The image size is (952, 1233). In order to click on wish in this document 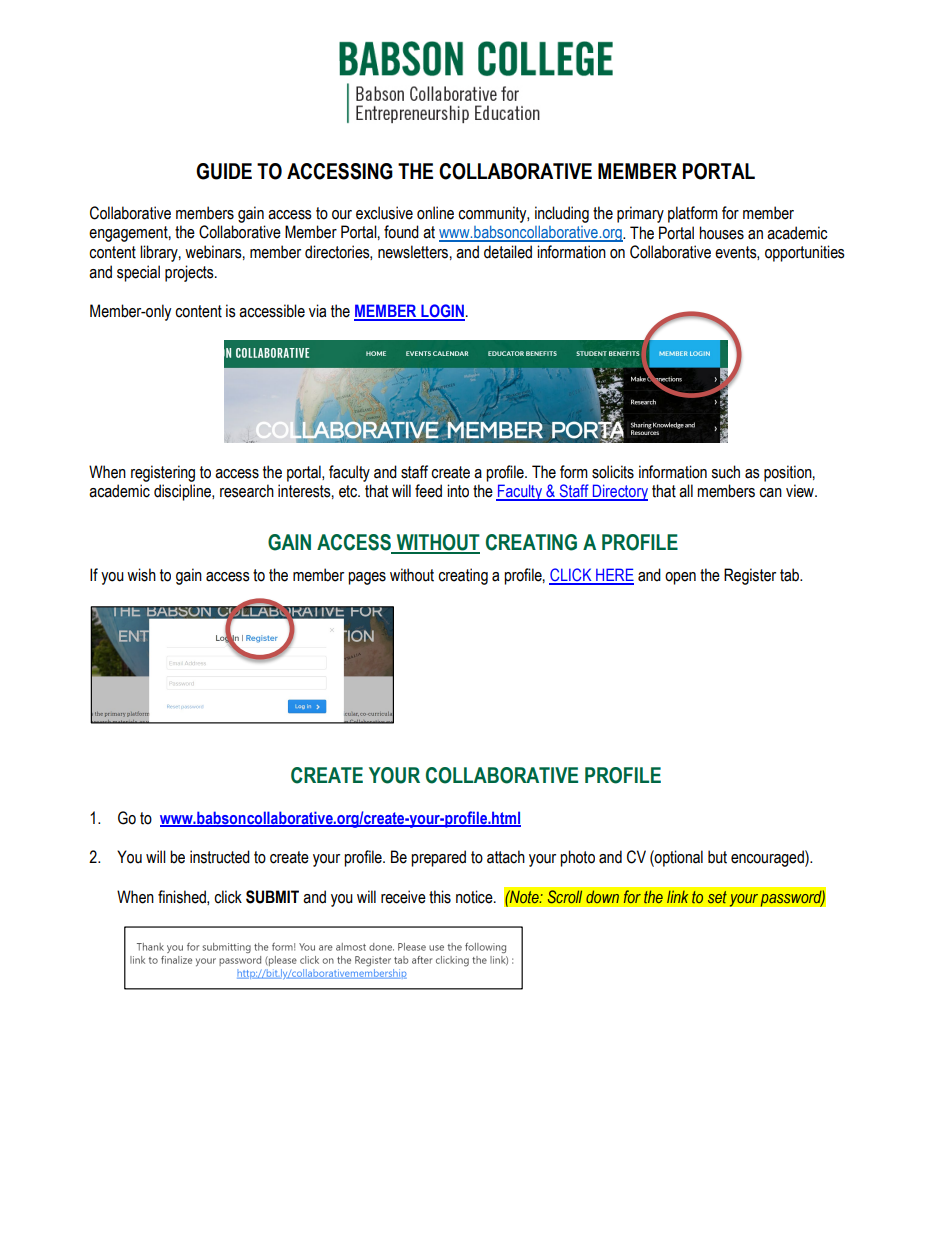, I will do `click(141, 575)`.
